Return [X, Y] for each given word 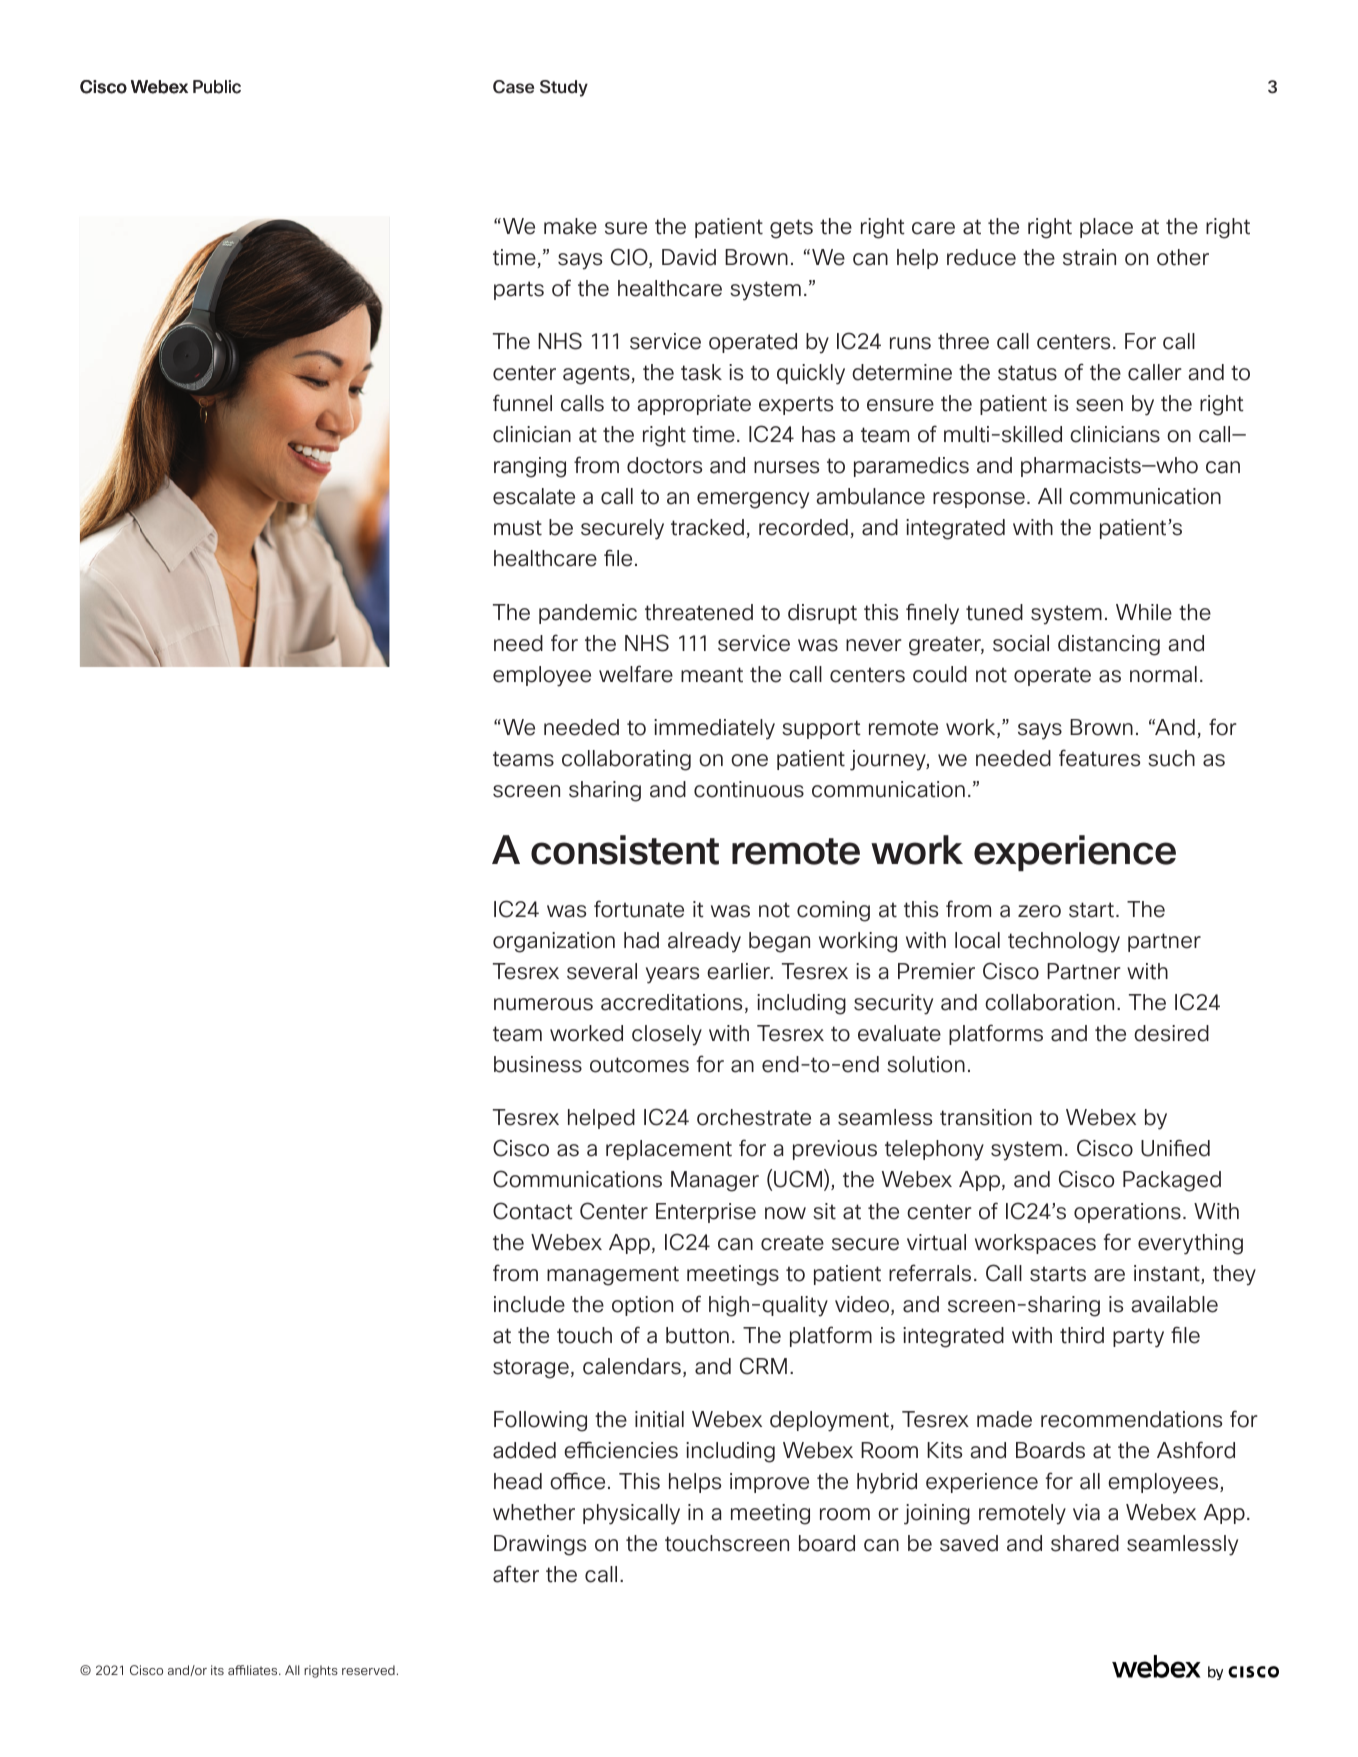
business [538, 1064]
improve [769, 1483]
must [518, 528]
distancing [1109, 645]
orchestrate [754, 1117]
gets [791, 229]
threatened [699, 612]
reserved [368, 1670]
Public [217, 87]
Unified [1175, 1148]
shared [1085, 1543]
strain [1089, 257]
